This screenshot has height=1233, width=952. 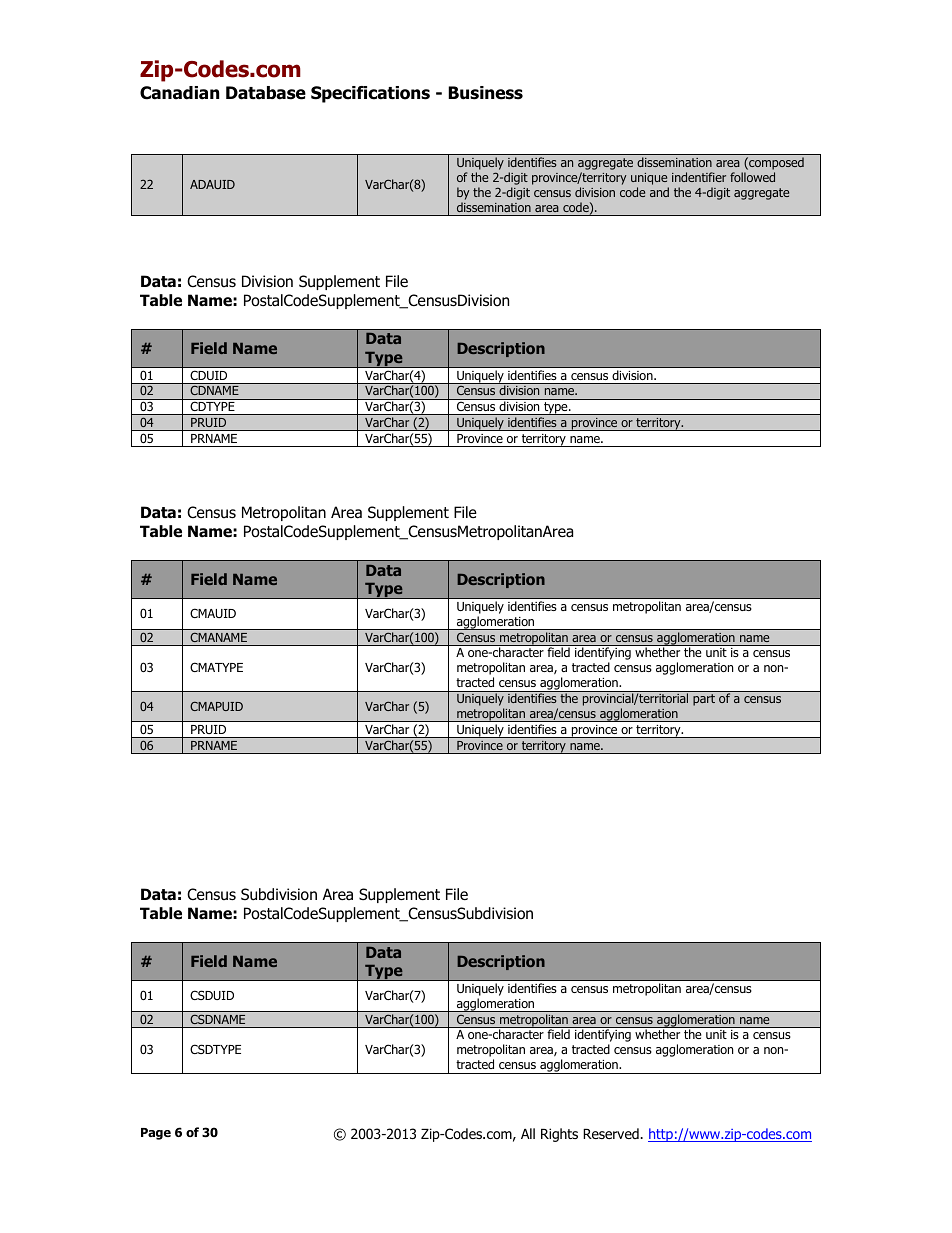 What do you see at coordinates (179, 93) in the screenshot?
I see `Canadian` at bounding box center [179, 93].
